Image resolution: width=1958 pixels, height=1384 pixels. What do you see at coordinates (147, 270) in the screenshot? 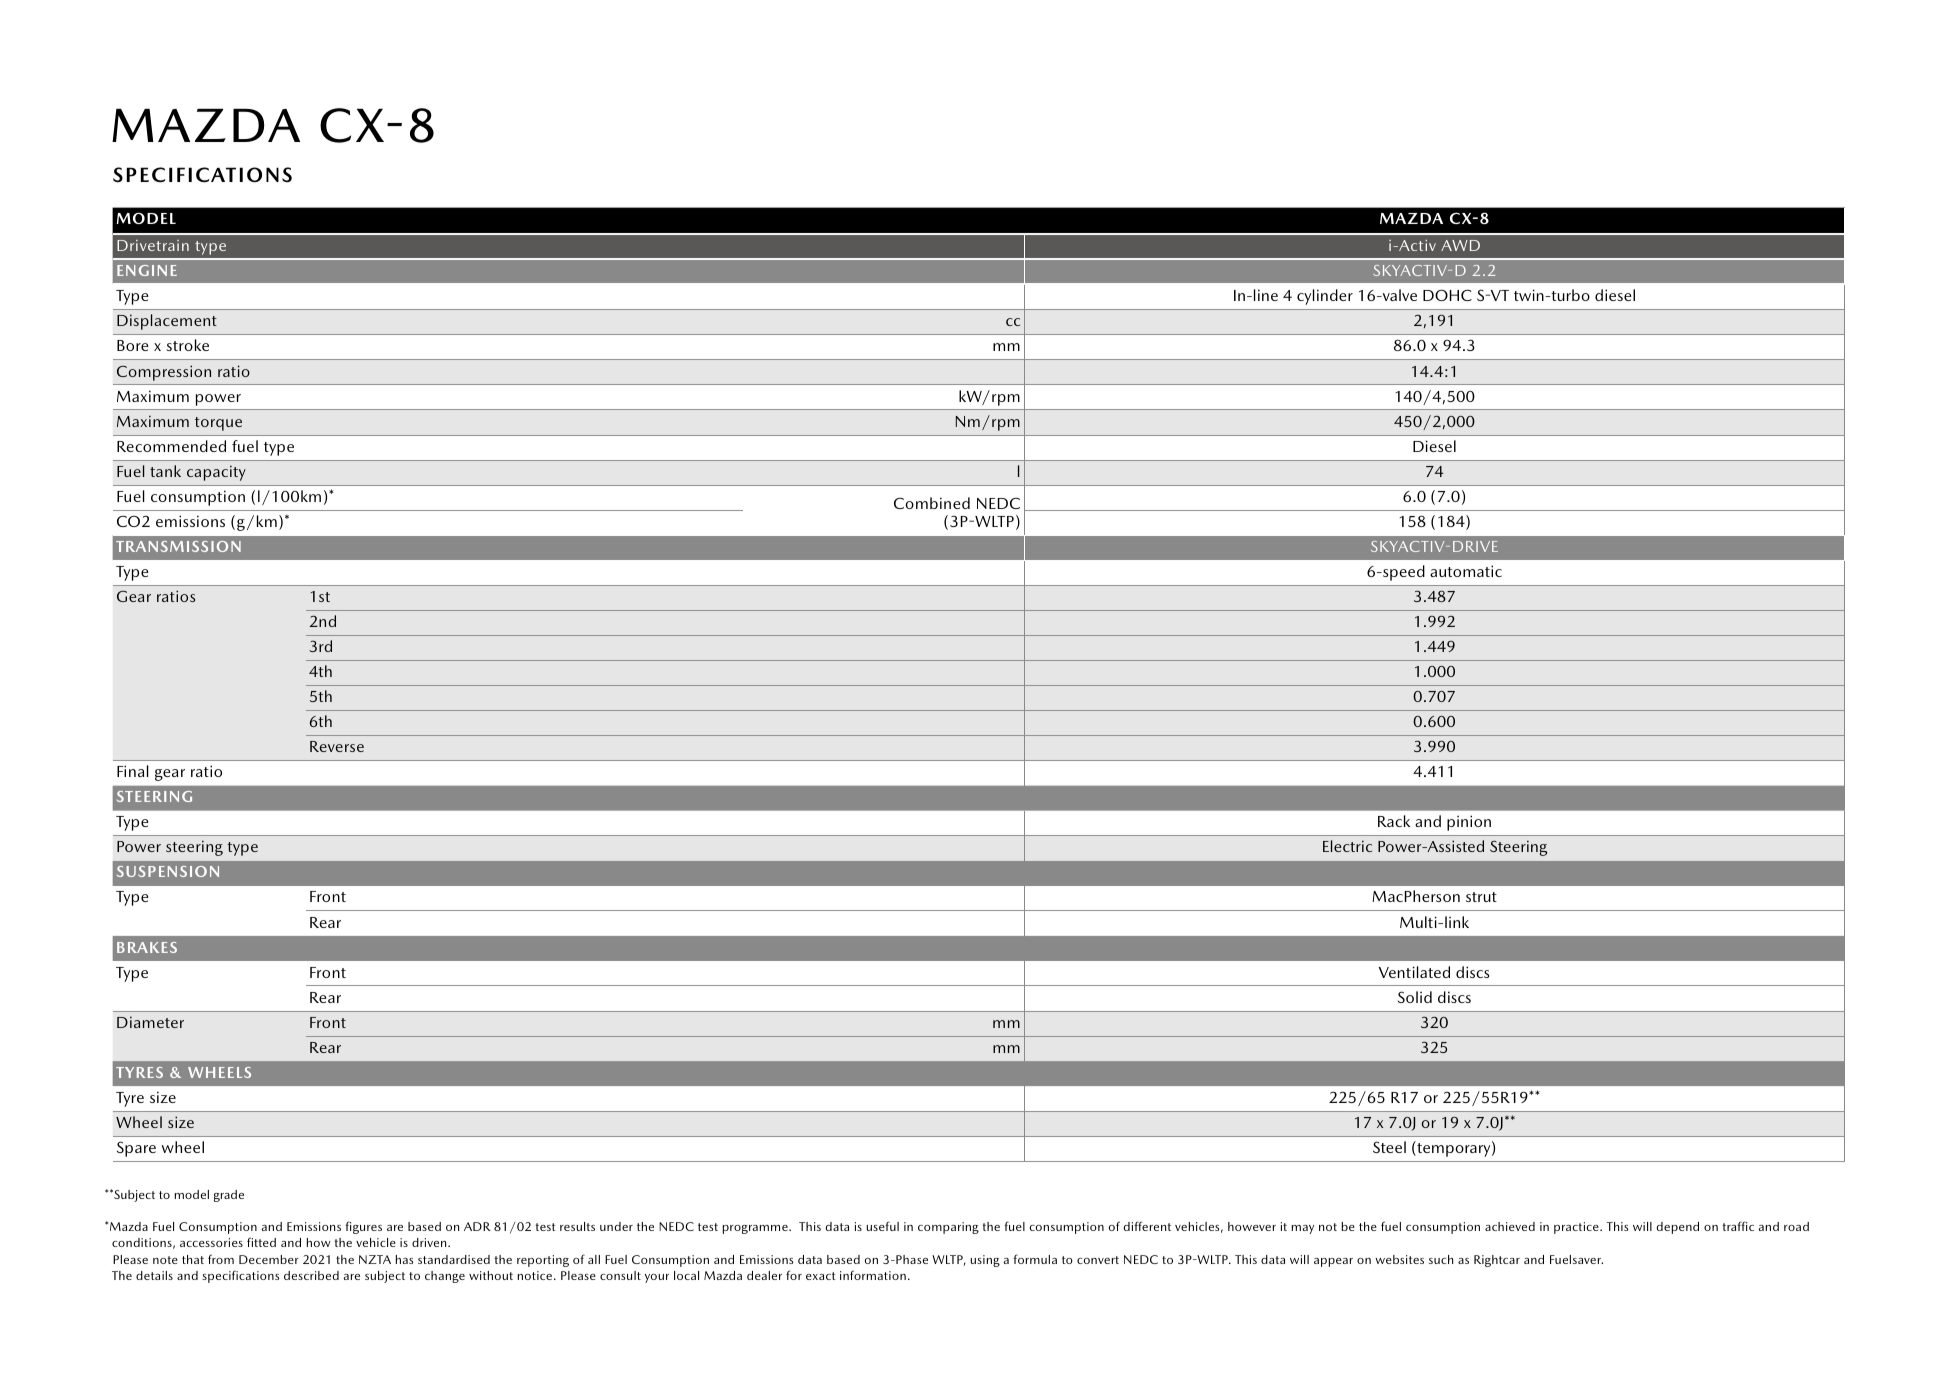
I see `ENGINE` at bounding box center [147, 270].
